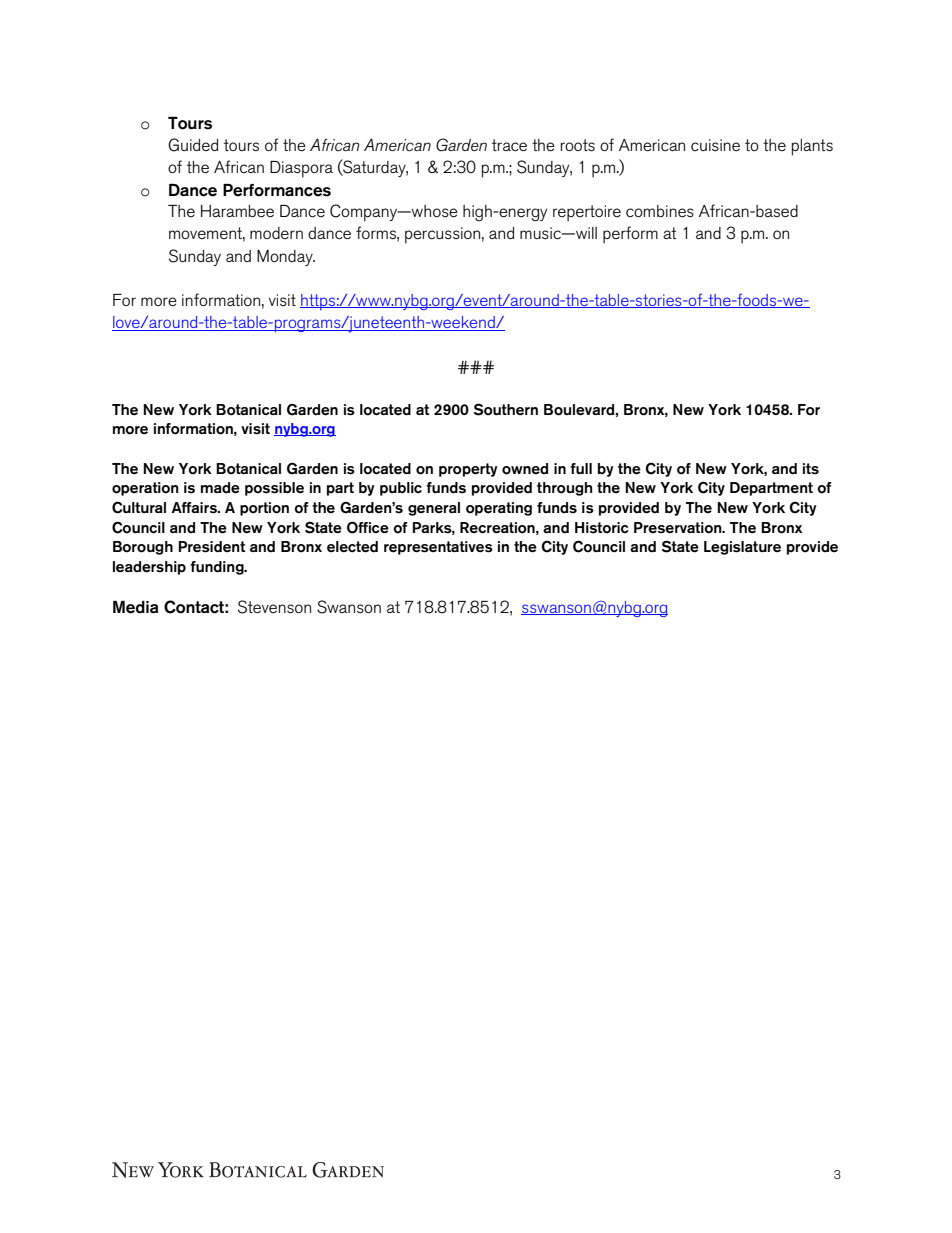  What do you see at coordinates (509, 145) in the screenshot?
I see `trace` at bounding box center [509, 145].
